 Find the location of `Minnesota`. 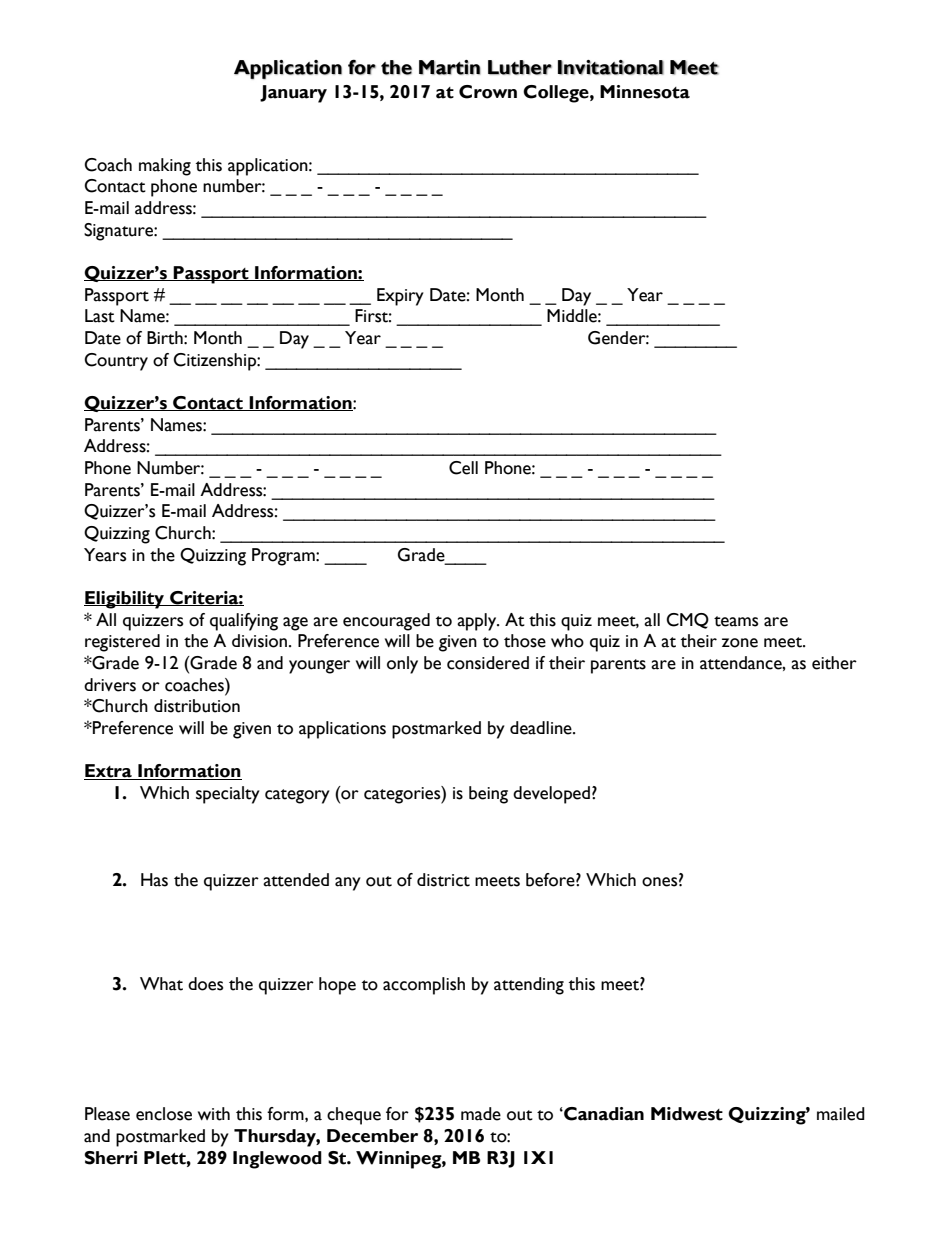

Minnesota is located at coordinates (645, 92).
